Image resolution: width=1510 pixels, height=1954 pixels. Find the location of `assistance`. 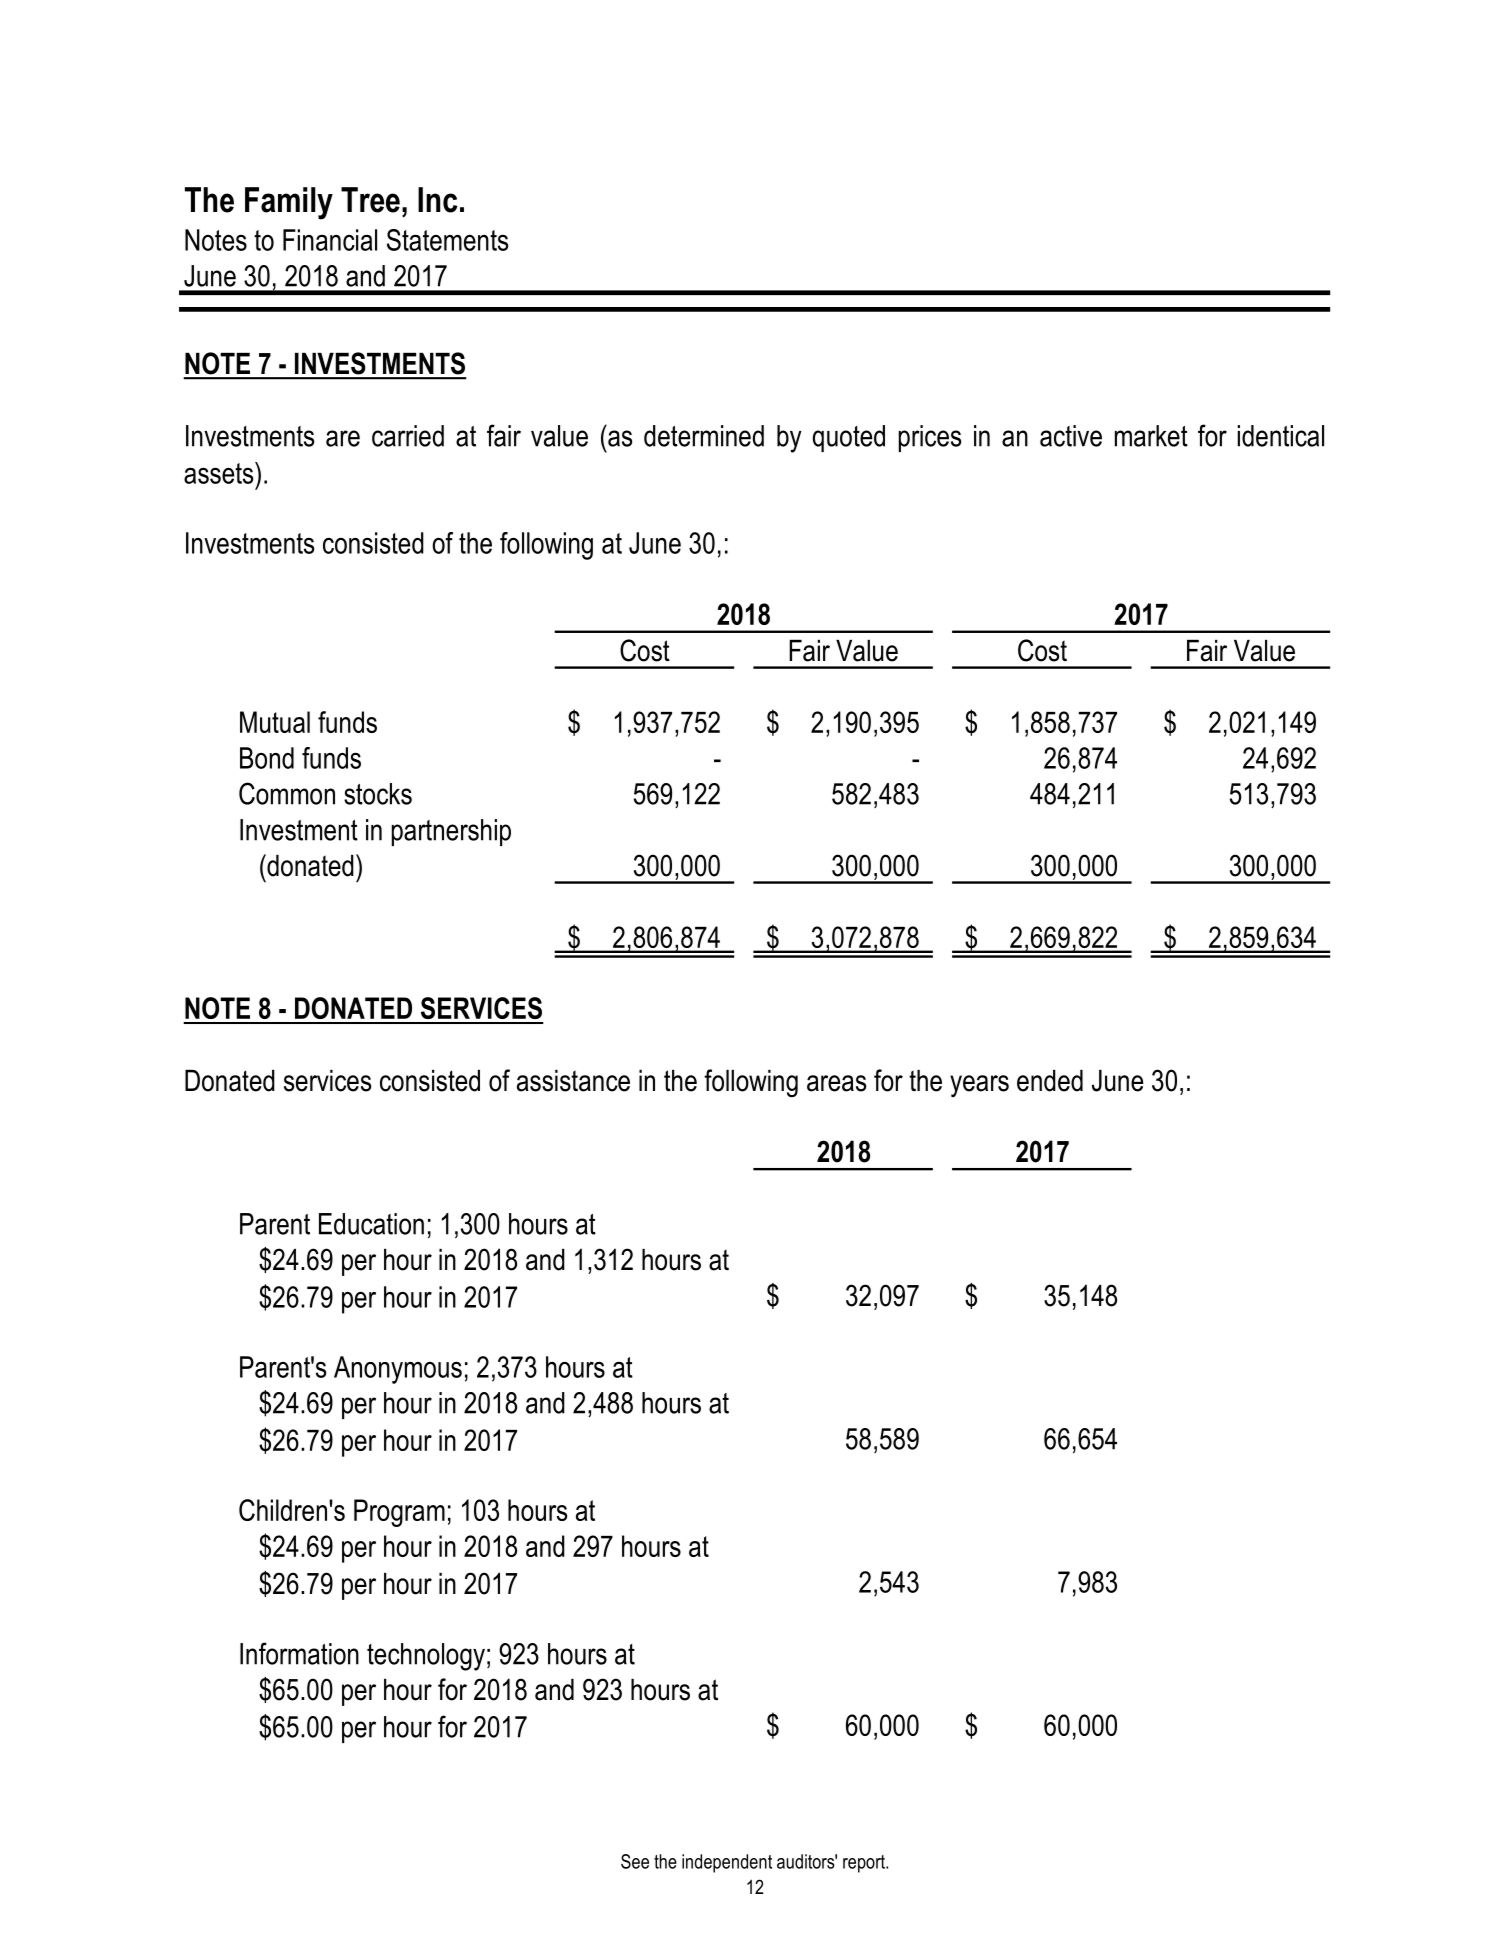

assistance is located at coordinates (573, 1081).
